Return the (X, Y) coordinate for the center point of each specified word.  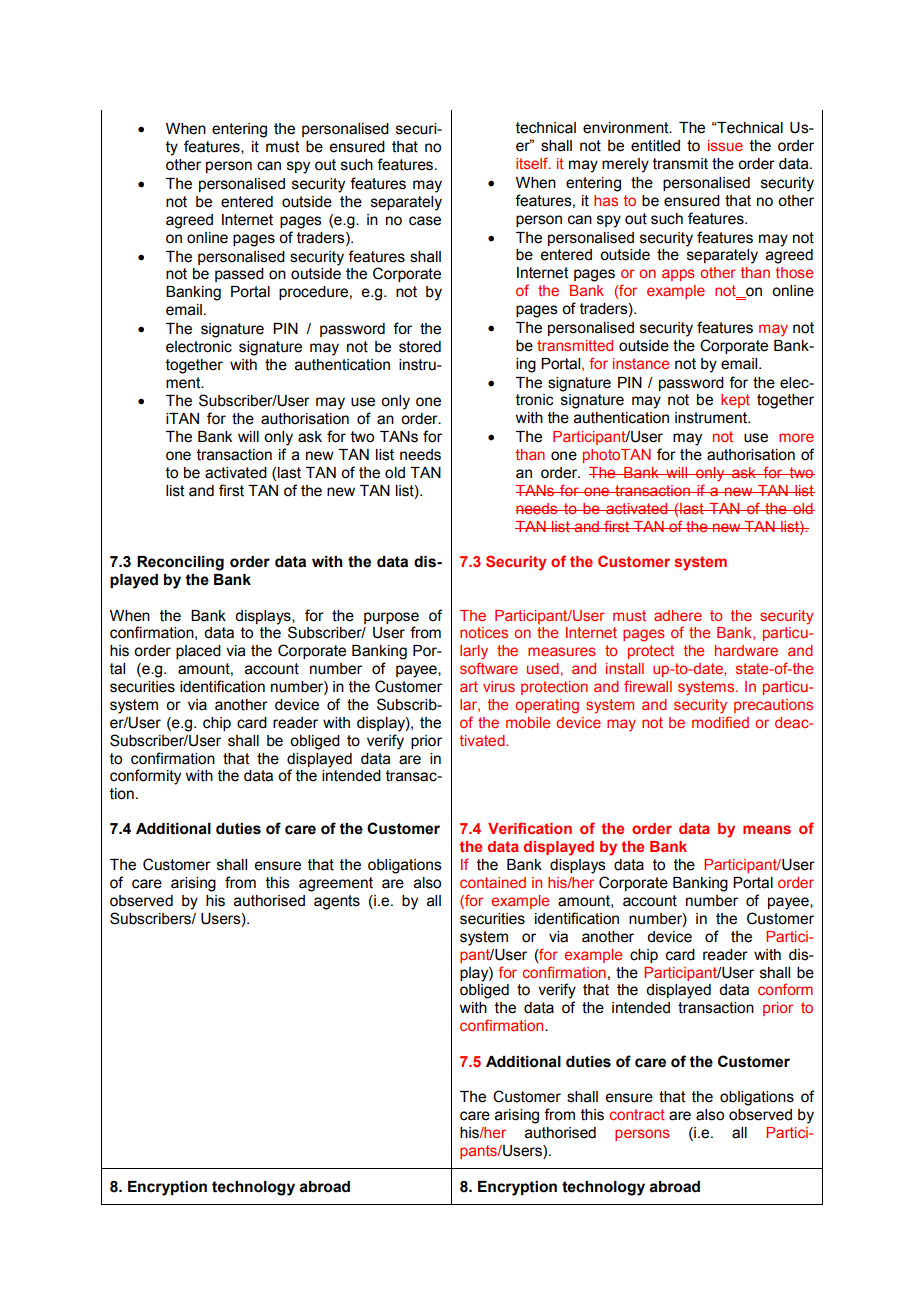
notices (484, 632)
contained (493, 882)
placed (198, 652)
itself (533, 163)
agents (337, 902)
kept (735, 401)
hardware (746, 650)
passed (239, 275)
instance (641, 363)
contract (637, 1114)
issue (725, 145)
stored (420, 347)
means (767, 829)
